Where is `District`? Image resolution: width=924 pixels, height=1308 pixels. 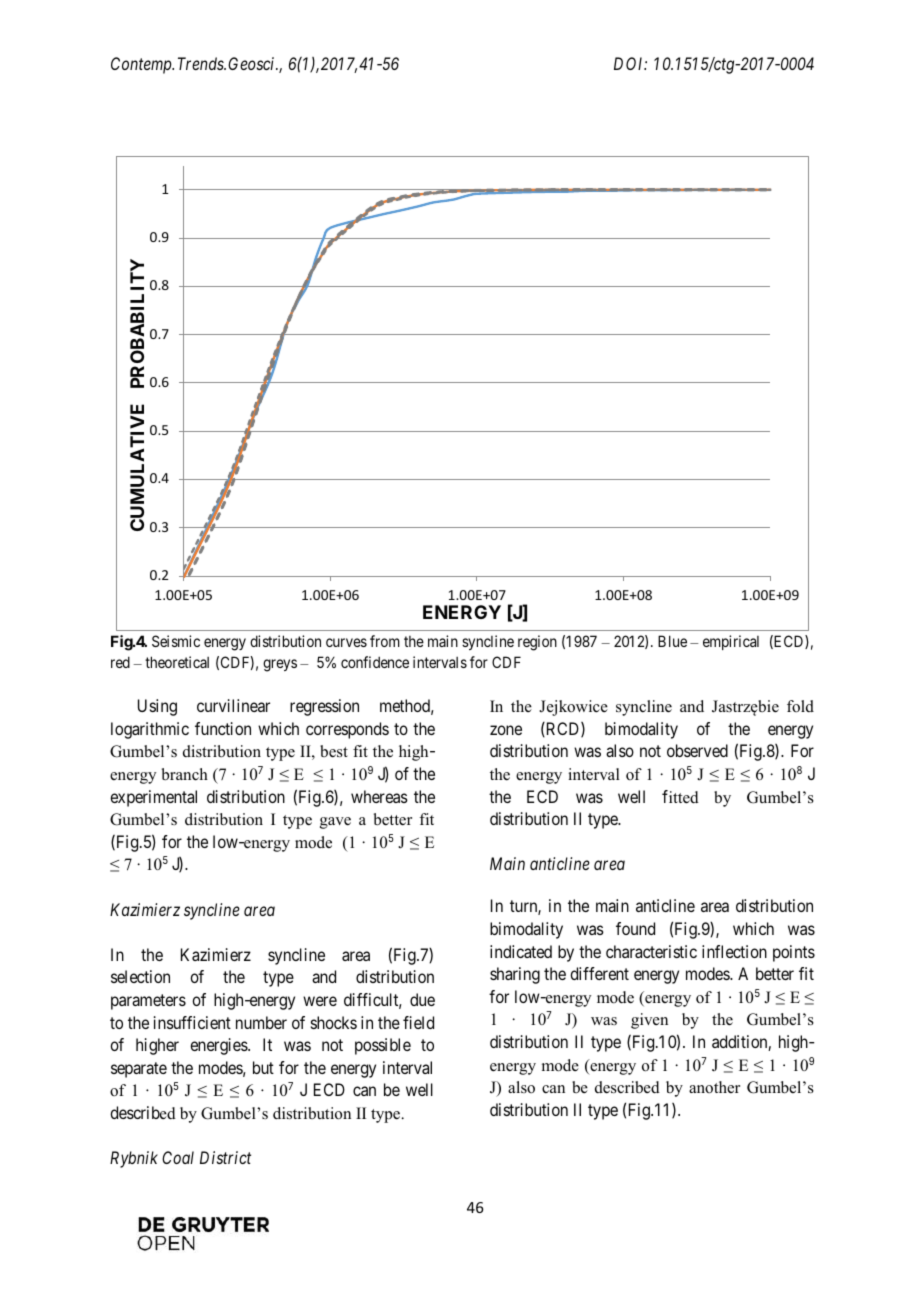
District is located at coordinates (225, 1157).
